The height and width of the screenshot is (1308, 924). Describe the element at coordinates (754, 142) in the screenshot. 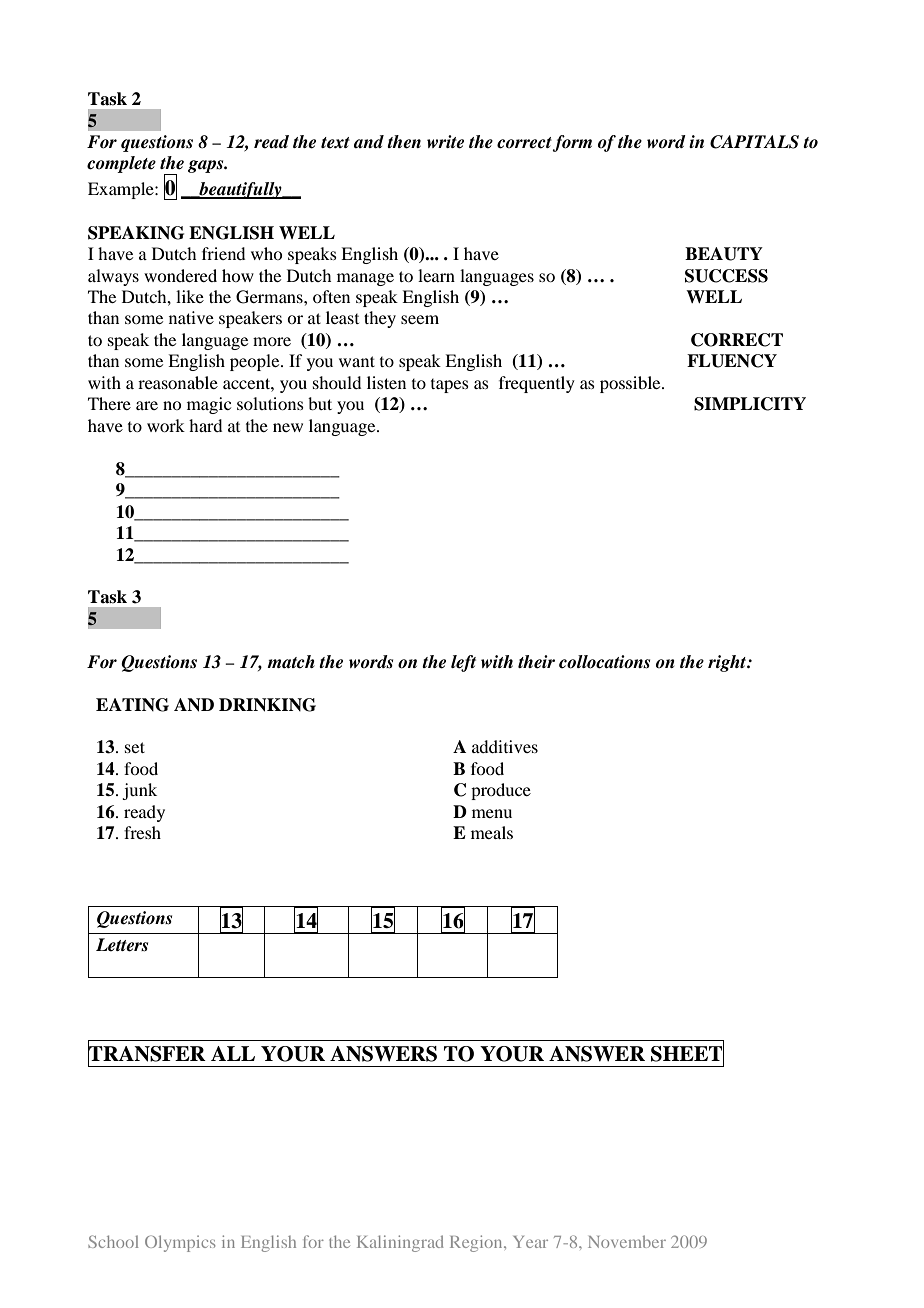

I see `CAPITALS` at that location.
